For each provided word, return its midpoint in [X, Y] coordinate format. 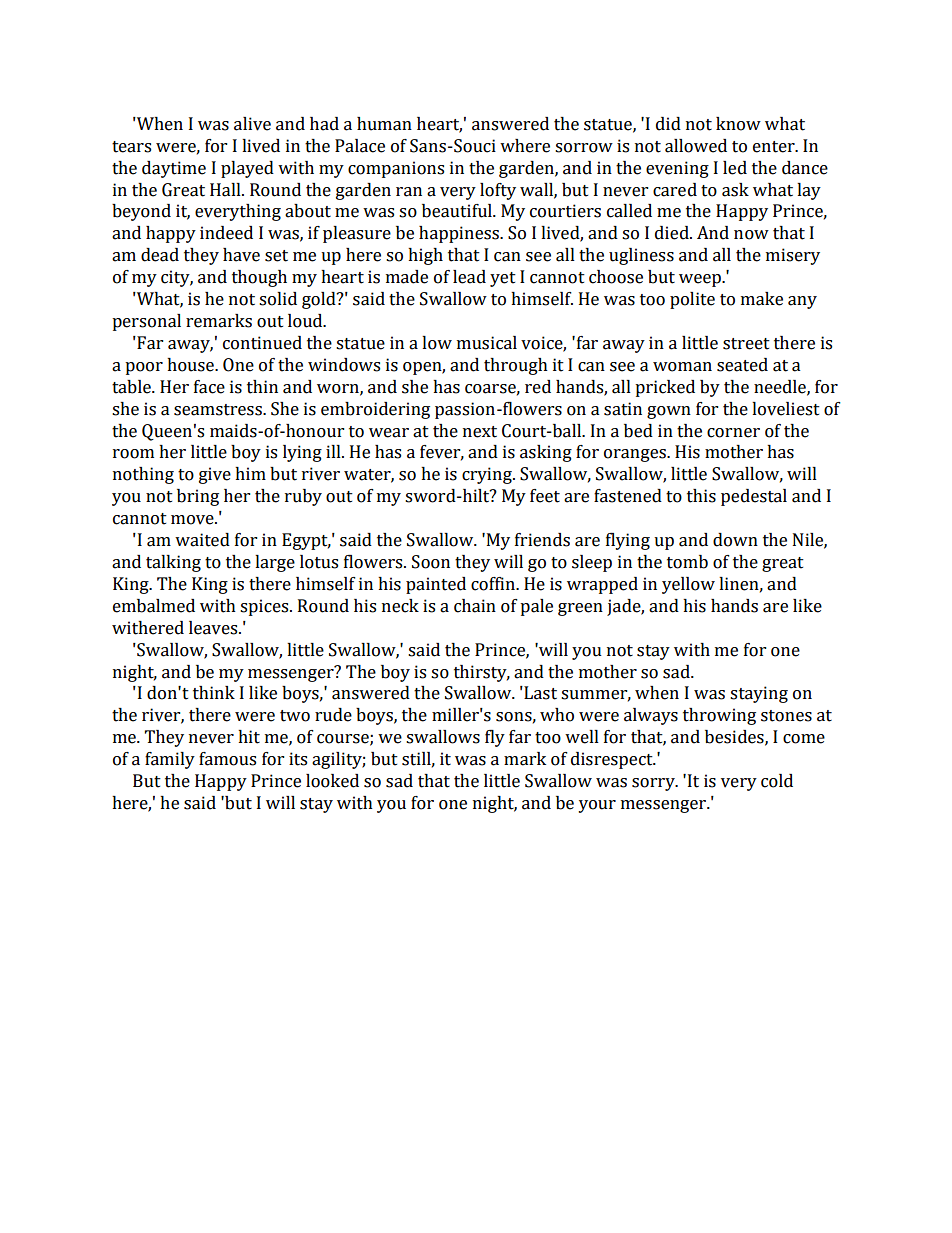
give [215, 475]
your [597, 806]
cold [777, 781]
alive [252, 124]
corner [733, 433]
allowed [696, 146]
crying [488, 475]
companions [396, 169]
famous [227, 759]
